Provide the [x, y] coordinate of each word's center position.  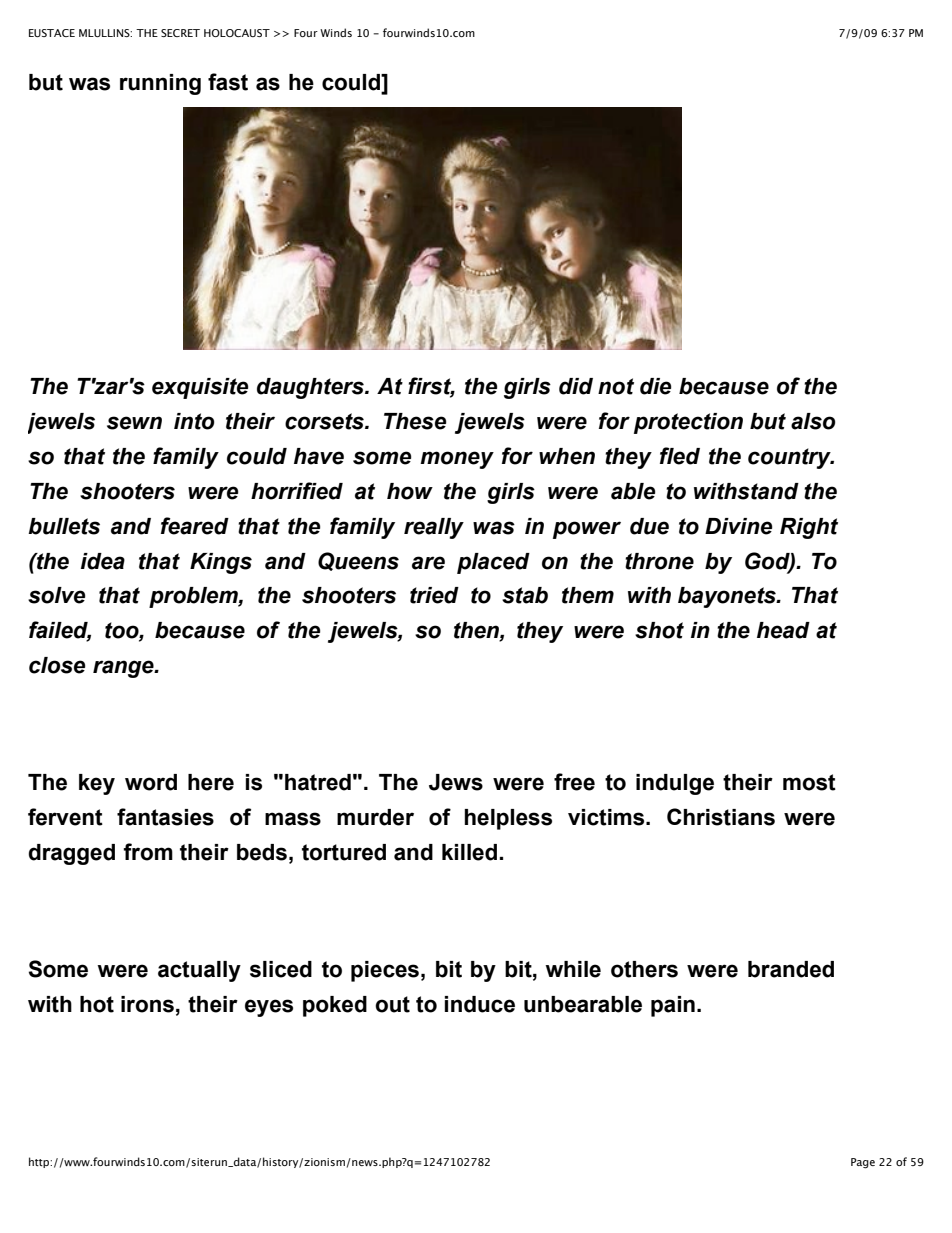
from [148, 852]
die [655, 386]
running [160, 84]
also [813, 421]
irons [147, 1004]
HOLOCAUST [237, 33]
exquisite [200, 388]
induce [480, 1004]
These [415, 421]
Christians [721, 817]
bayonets [728, 597]
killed [469, 852]
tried [434, 595]
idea [103, 561]
